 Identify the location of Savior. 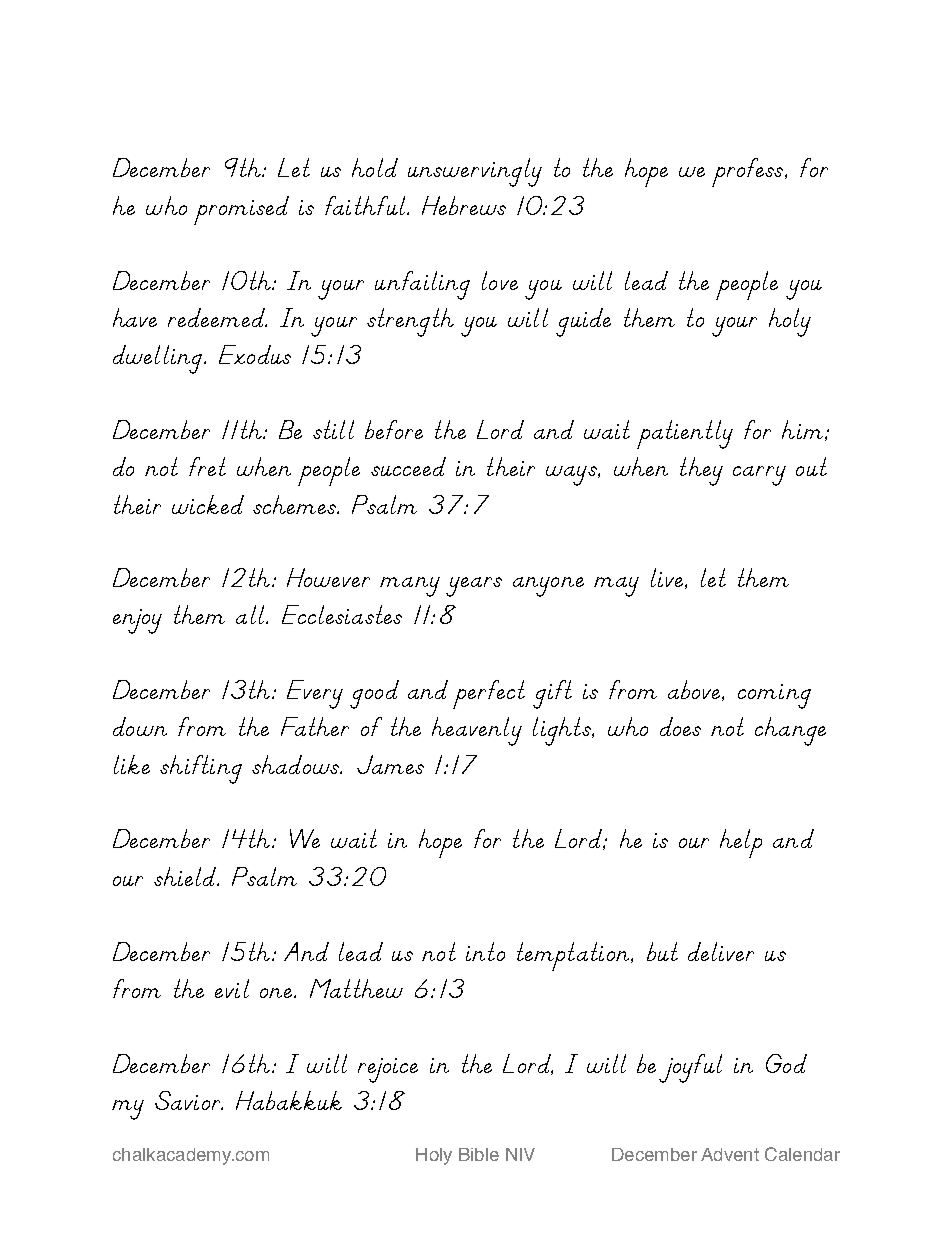
(189, 1100).
